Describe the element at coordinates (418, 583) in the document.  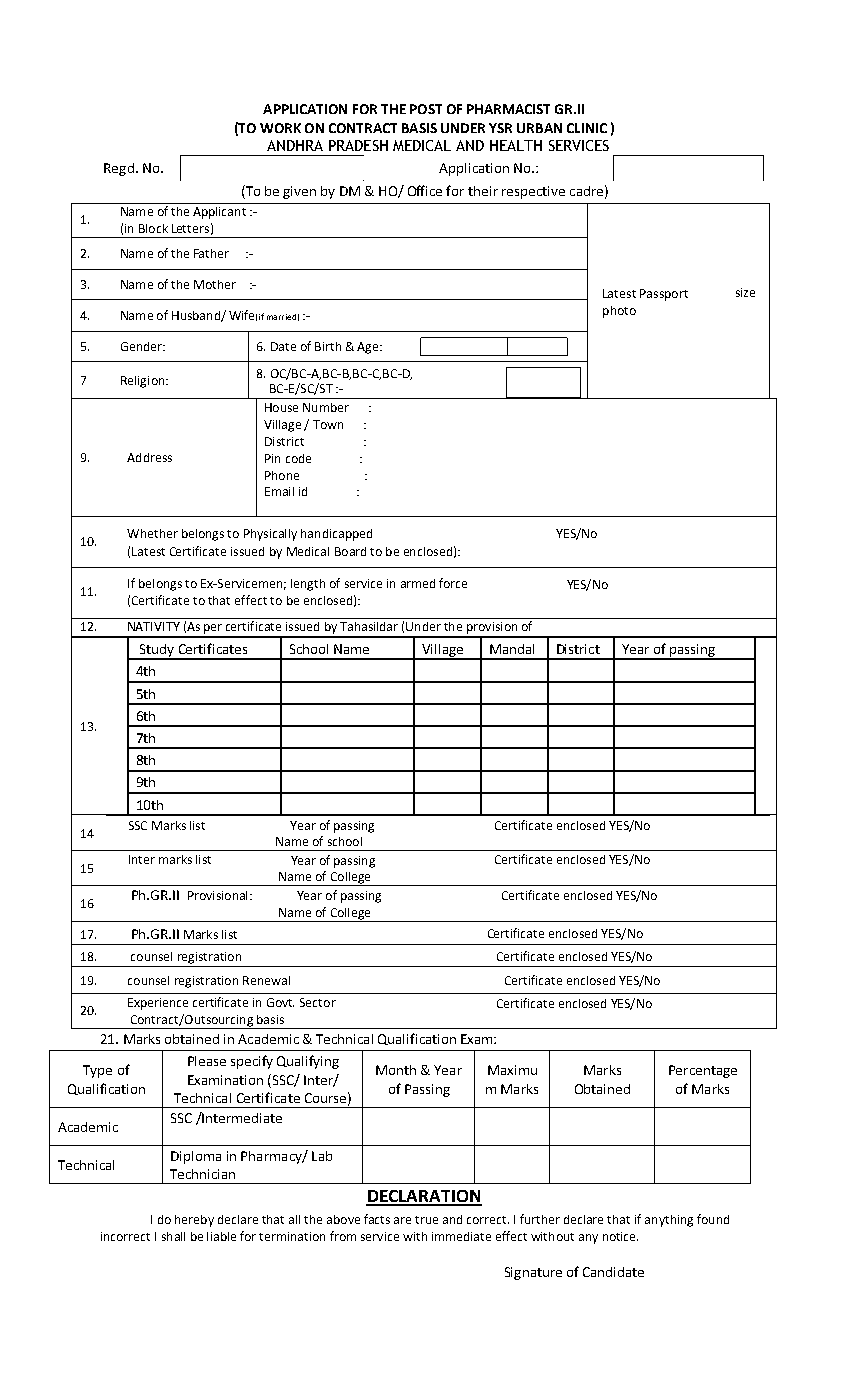
I see `armed` at that location.
